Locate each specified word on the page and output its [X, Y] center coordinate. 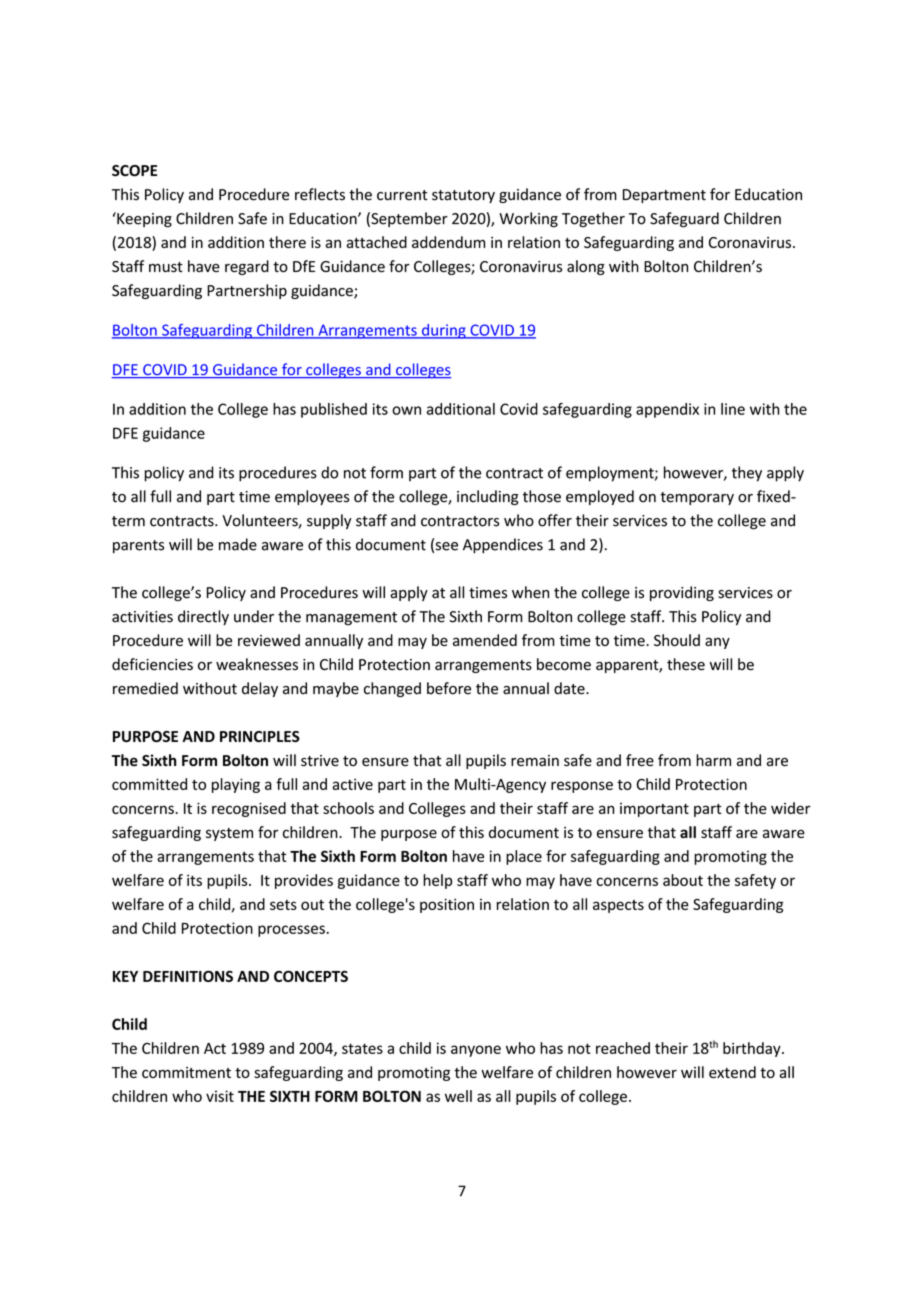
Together [593, 219]
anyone [476, 1051]
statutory [463, 196]
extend [732, 1072]
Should [677, 640]
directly [203, 617]
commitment [186, 1072]
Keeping [143, 220]
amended [485, 640]
